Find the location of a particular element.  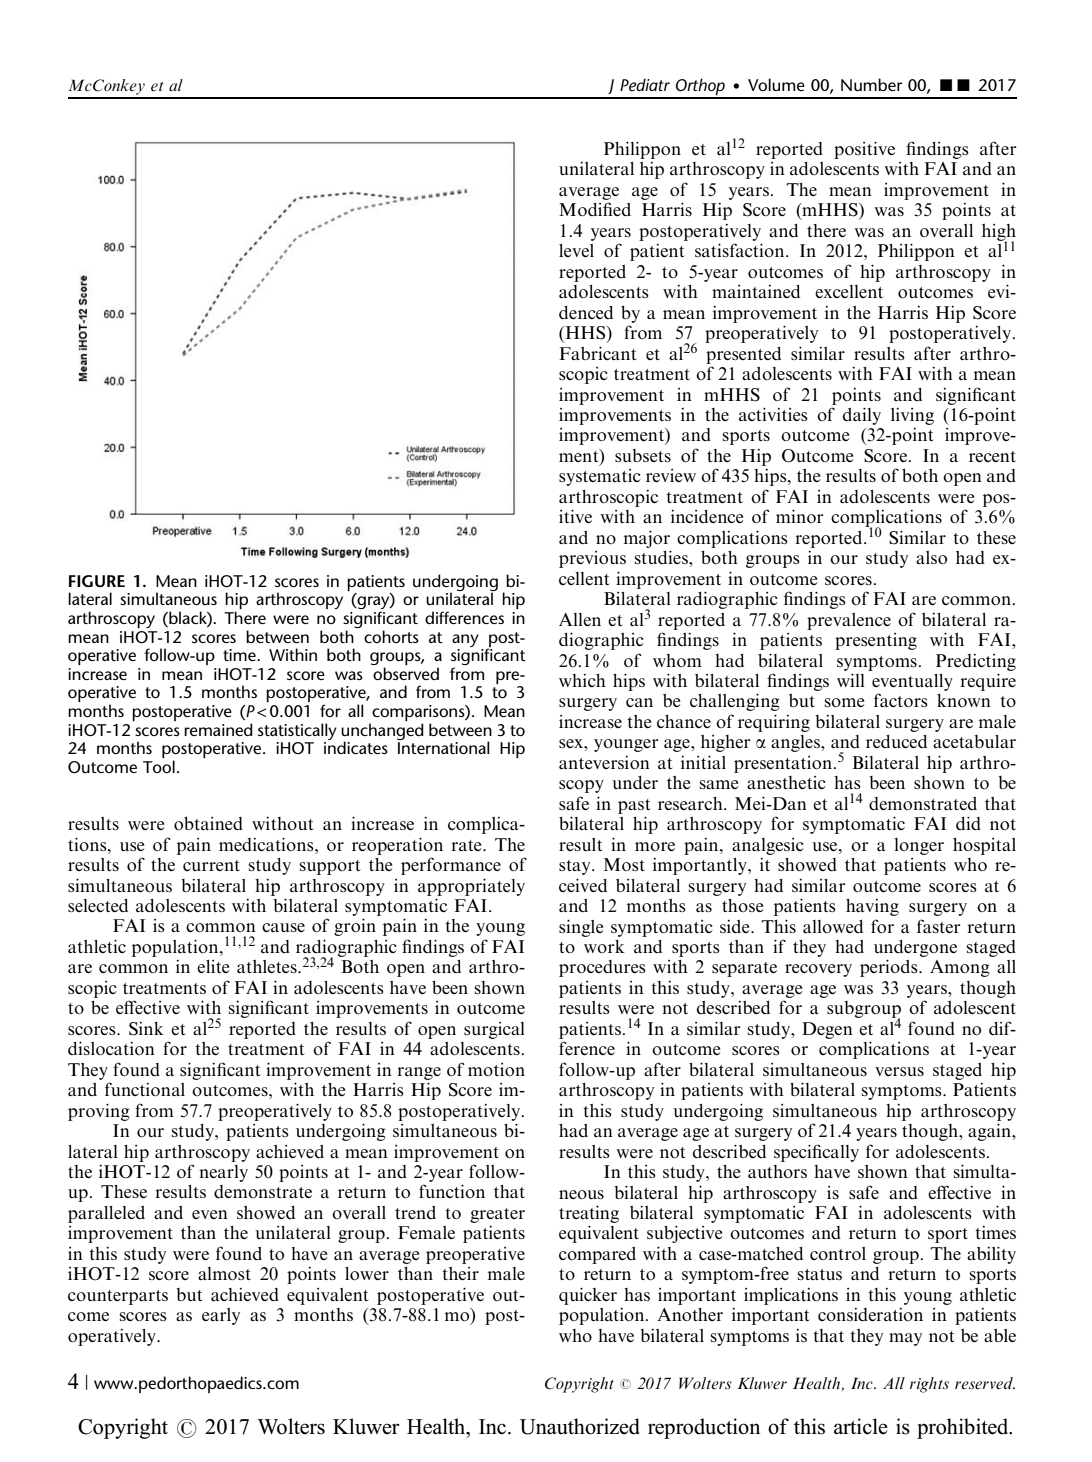

having is located at coordinates (872, 907).
